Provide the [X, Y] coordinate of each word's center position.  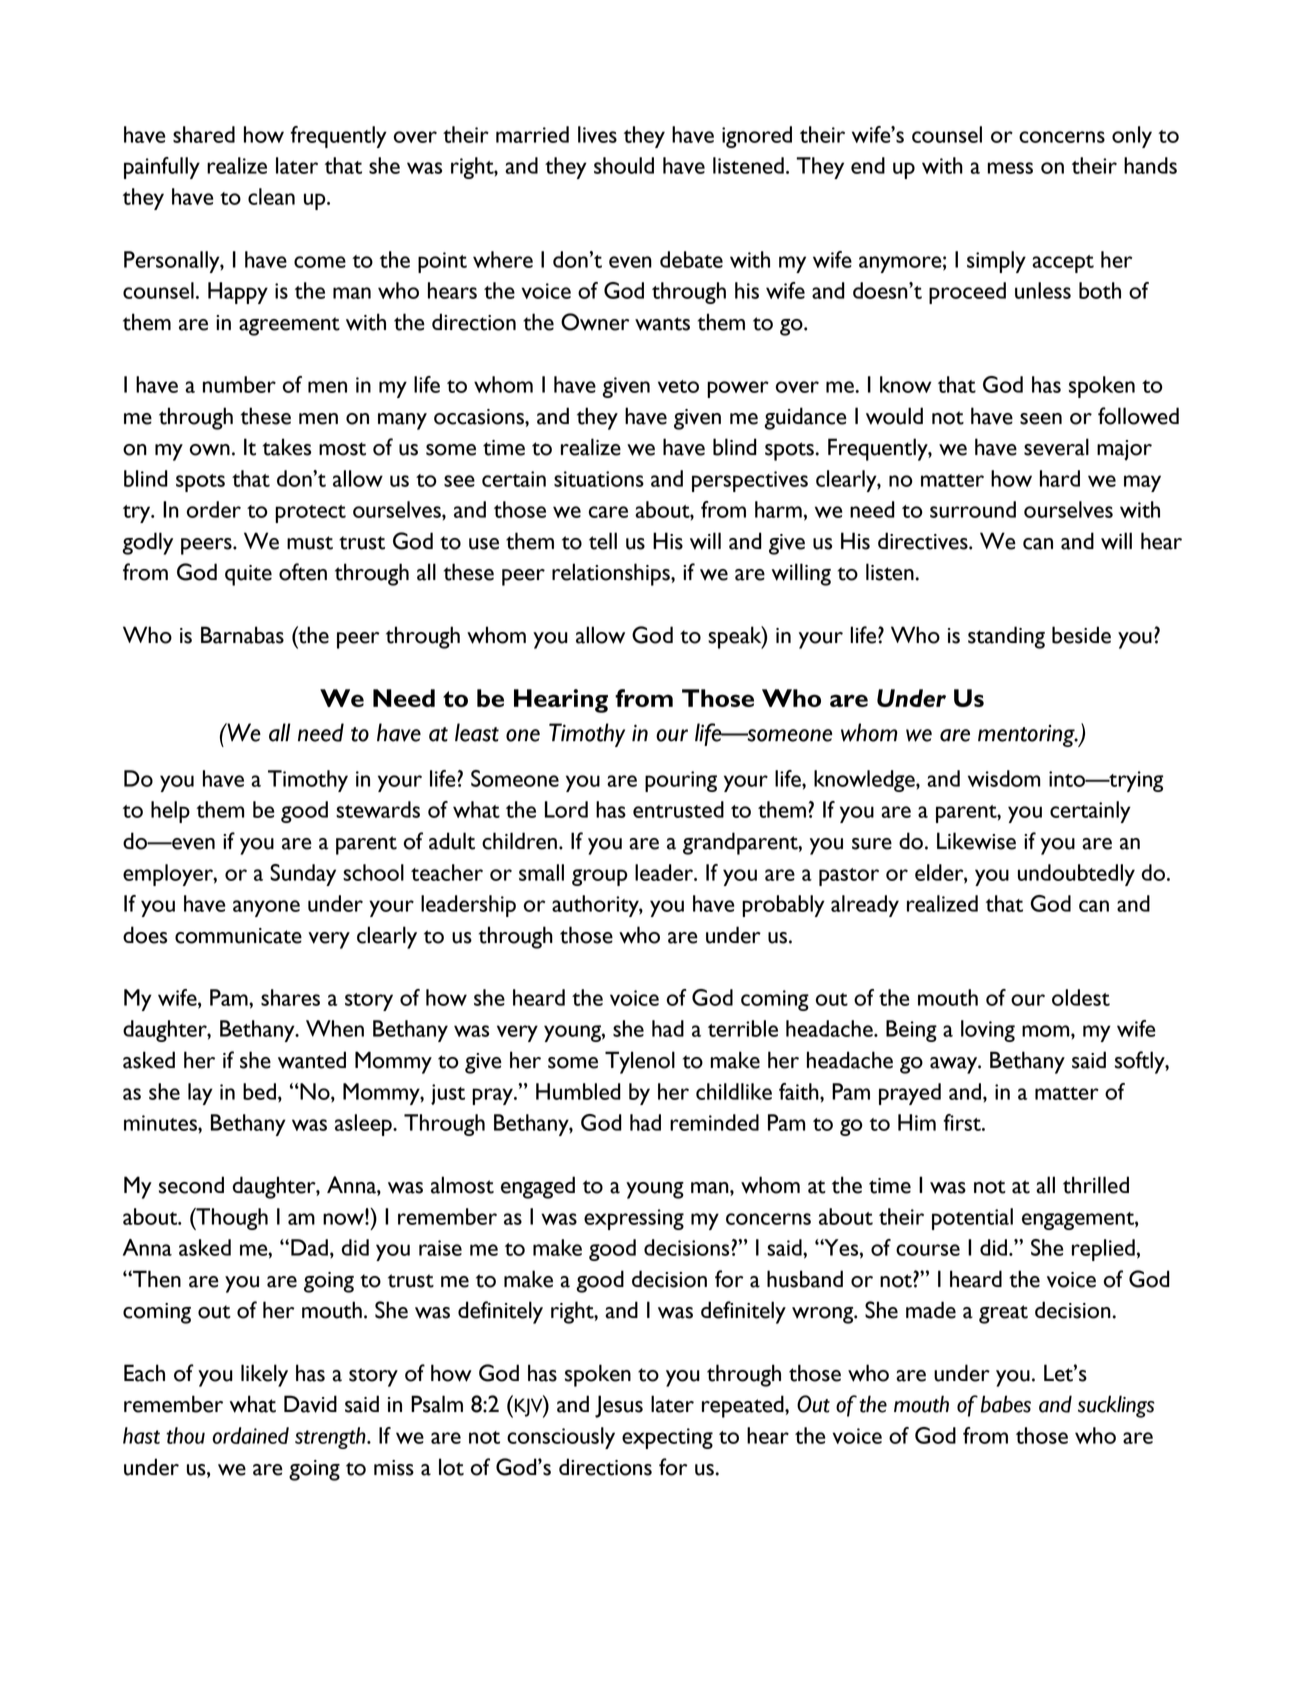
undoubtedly [1076, 875]
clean [271, 196]
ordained [250, 1435]
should [624, 165]
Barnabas [242, 635]
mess [1010, 168]
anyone [266, 908]
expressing [634, 1219]
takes [287, 447]
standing [1006, 637]
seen [1041, 419]
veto [678, 386]
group [600, 877]
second [191, 1185]
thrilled [1096, 1185]
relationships [612, 574]
